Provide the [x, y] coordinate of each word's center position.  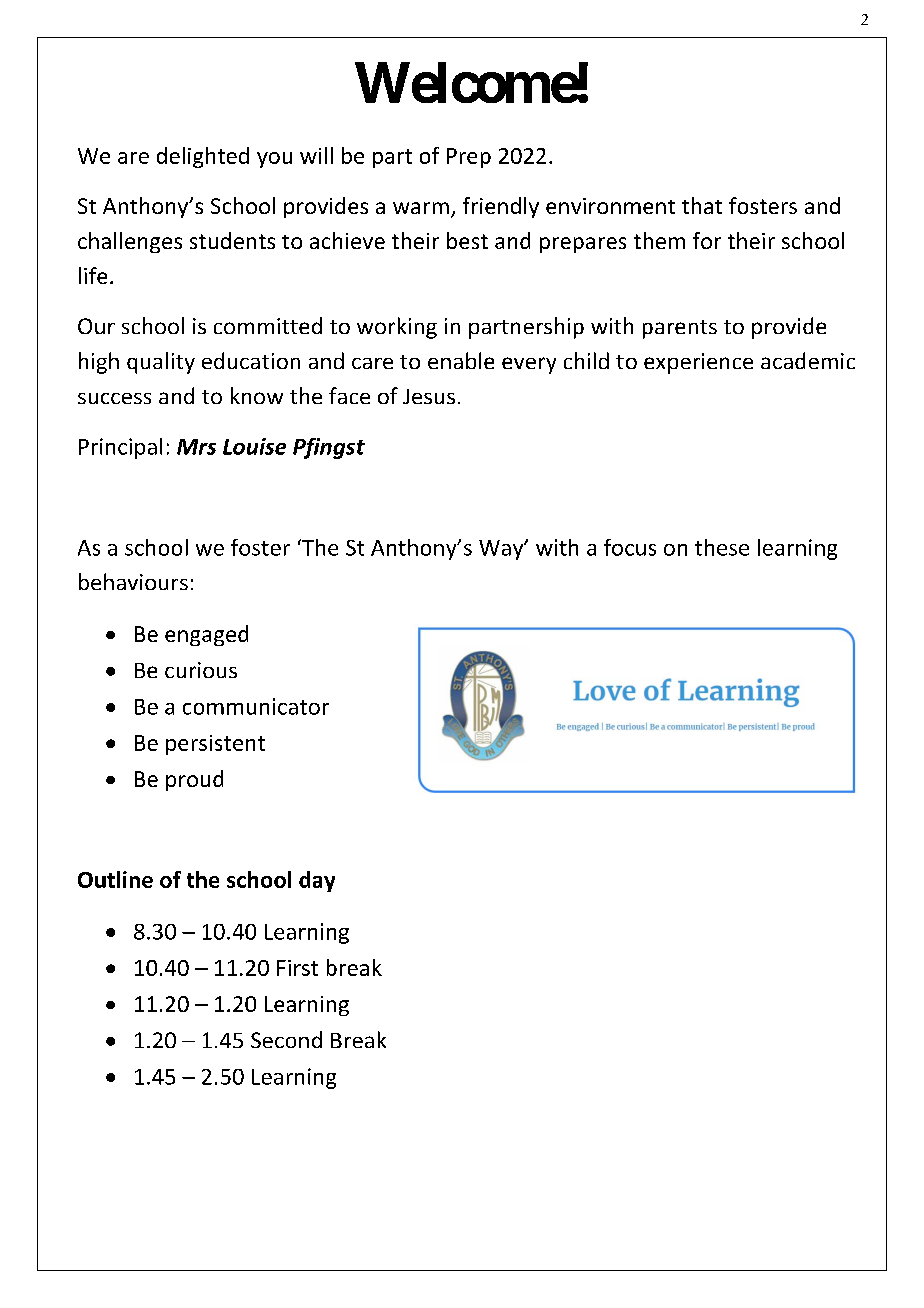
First [297, 968]
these [722, 547]
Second [286, 1039]
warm [421, 208]
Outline [115, 879]
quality [161, 363]
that [702, 205]
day [317, 881]
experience [698, 363]
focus [630, 547]
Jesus [429, 396]
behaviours [133, 581]
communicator [256, 706]
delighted [203, 157]
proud [194, 780]
